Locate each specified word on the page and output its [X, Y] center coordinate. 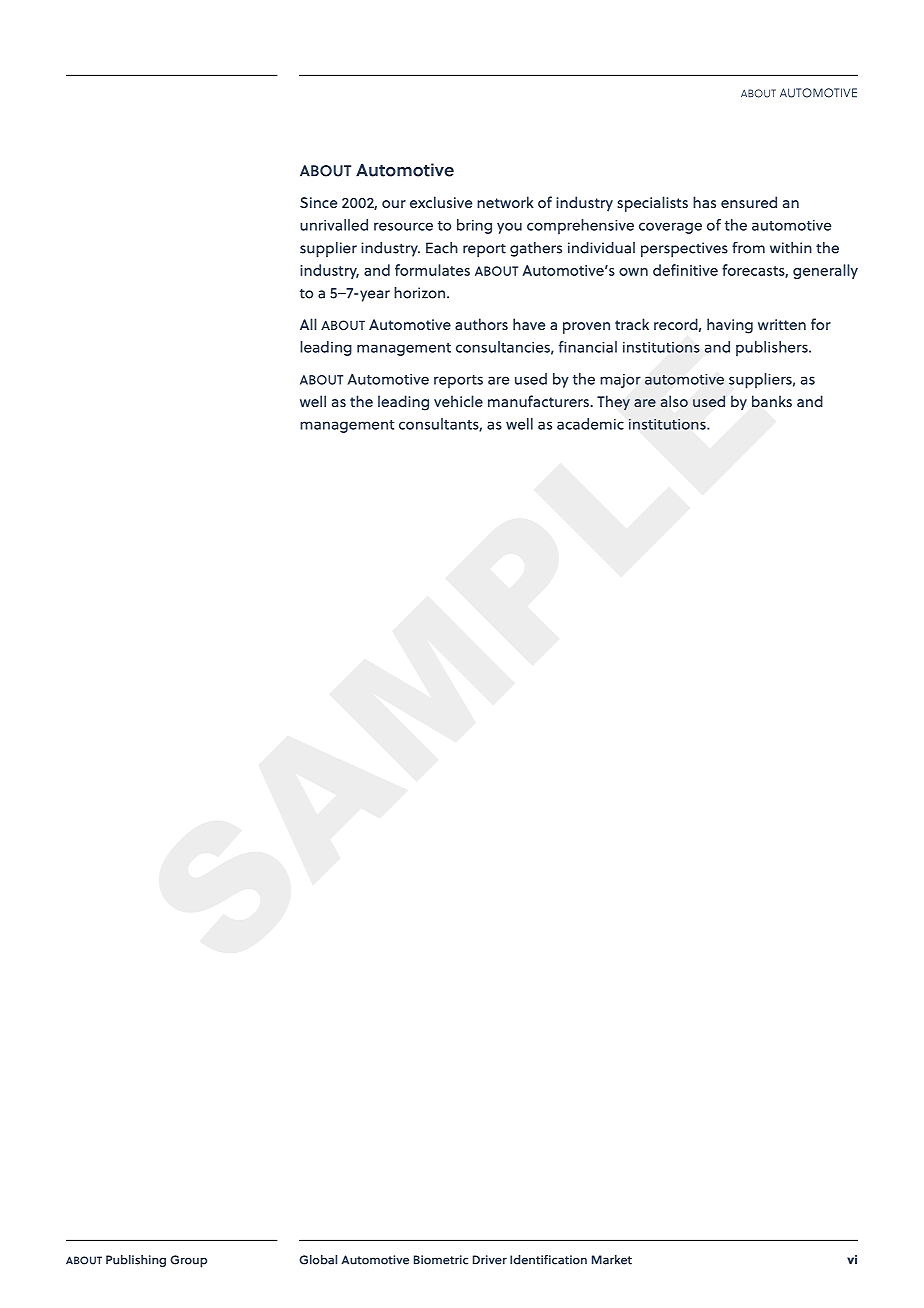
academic [590, 424]
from [748, 248]
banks [772, 401]
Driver [490, 1260]
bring [474, 226]
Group [188, 1261]
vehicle [458, 401]
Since [318, 202]
